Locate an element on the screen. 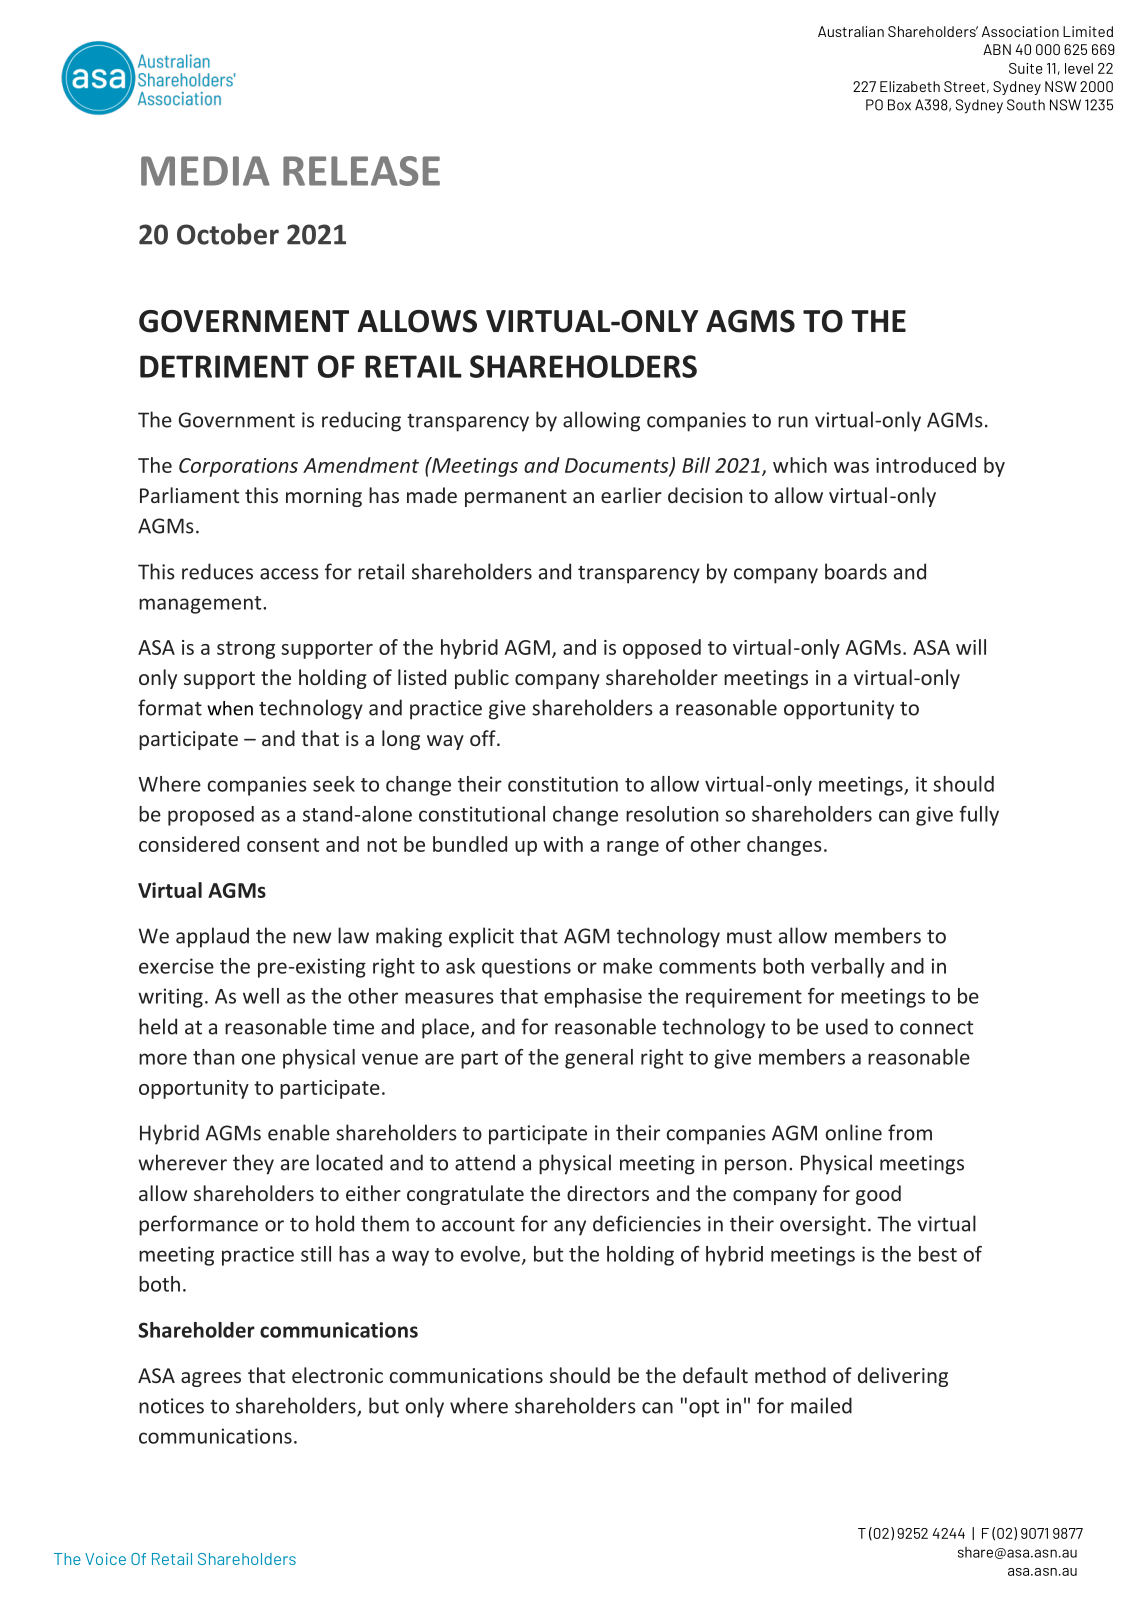 The image size is (1140, 1613). they is located at coordinates (253, 1164).
